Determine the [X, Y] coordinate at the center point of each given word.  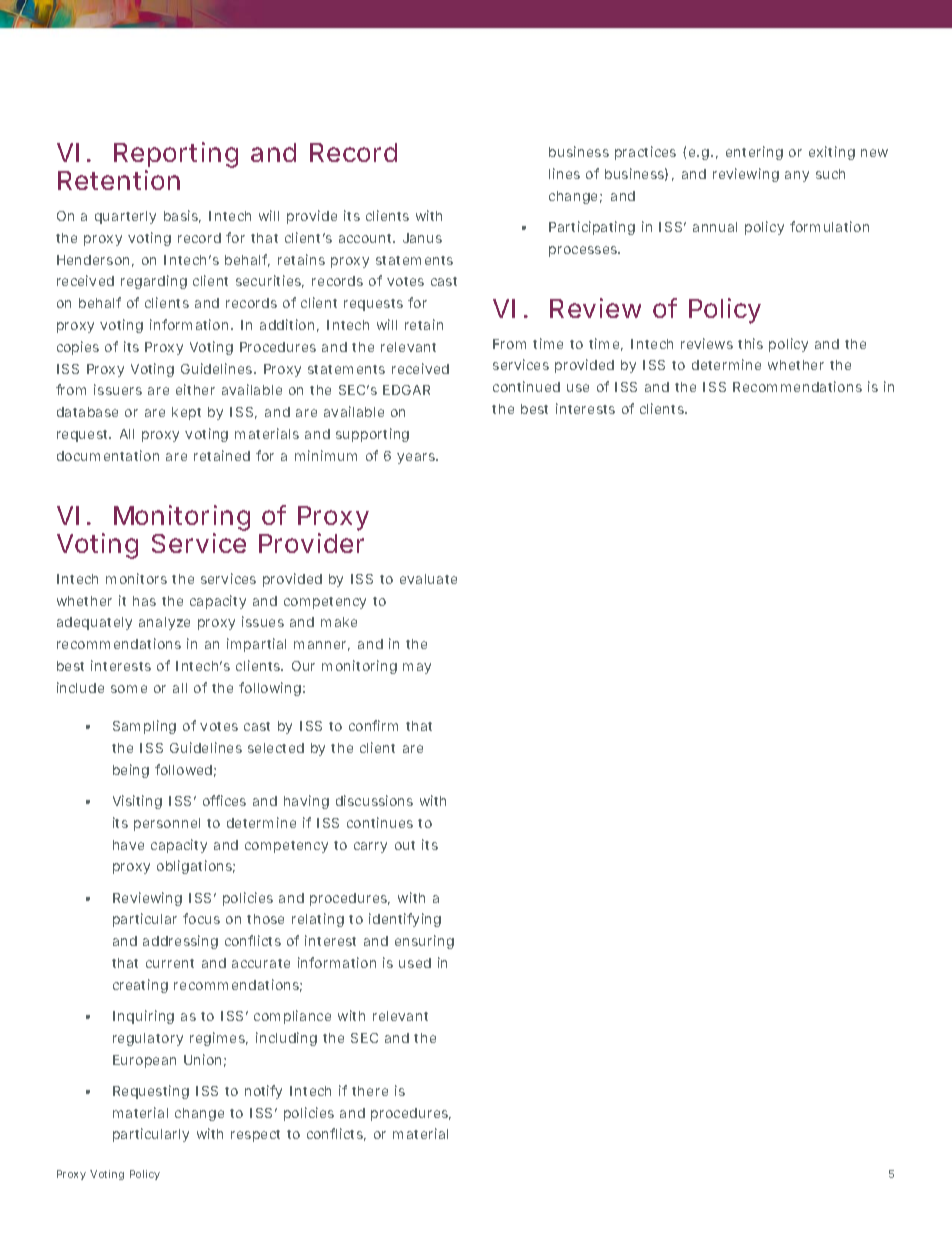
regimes [219, 1039]
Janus [422, 238]
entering [754, 153]
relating [318, 920]
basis [182, 216]
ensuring [424, 942]
